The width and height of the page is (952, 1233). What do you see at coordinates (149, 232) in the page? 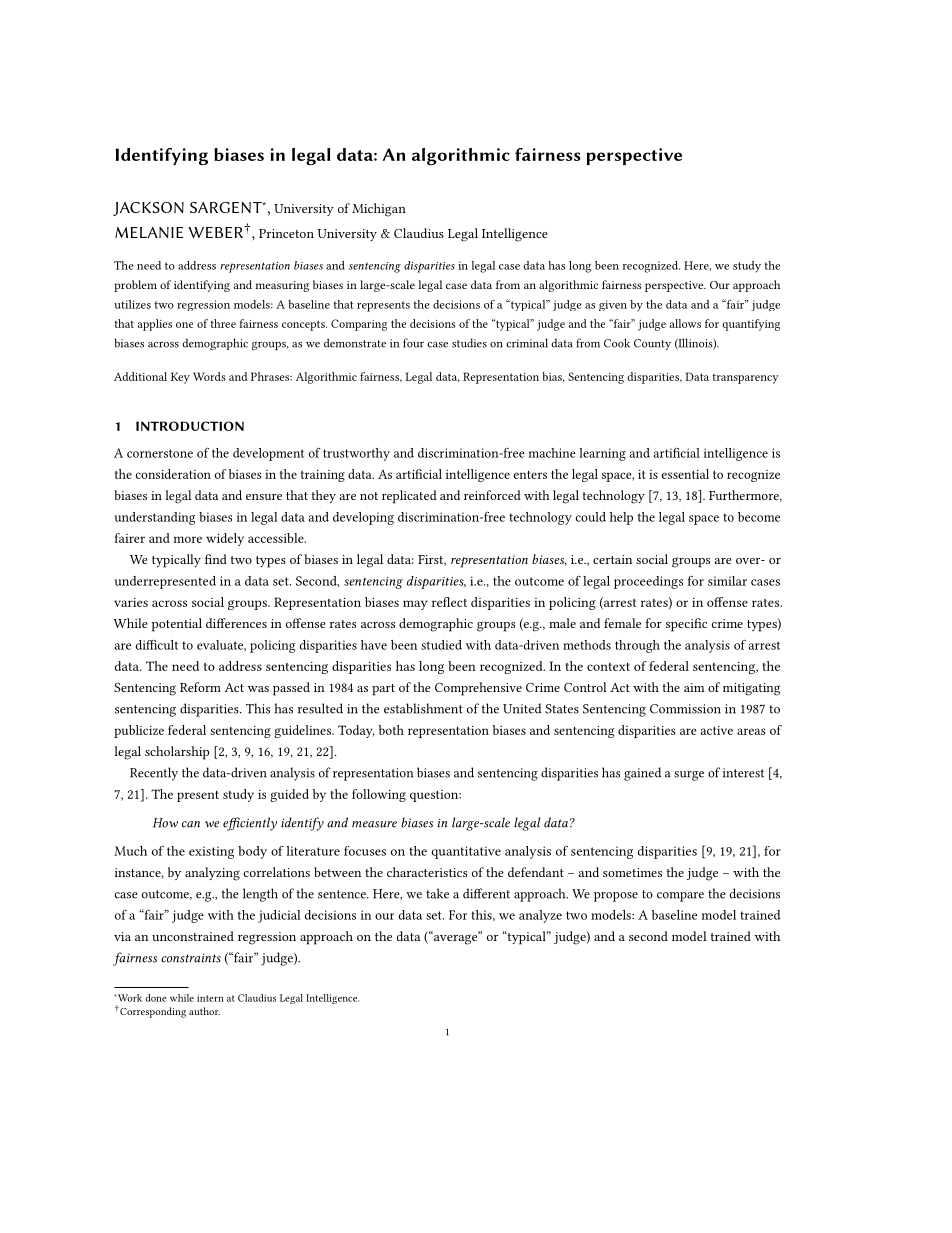
I see `MELANIE` at bounding box center [149, 232].
